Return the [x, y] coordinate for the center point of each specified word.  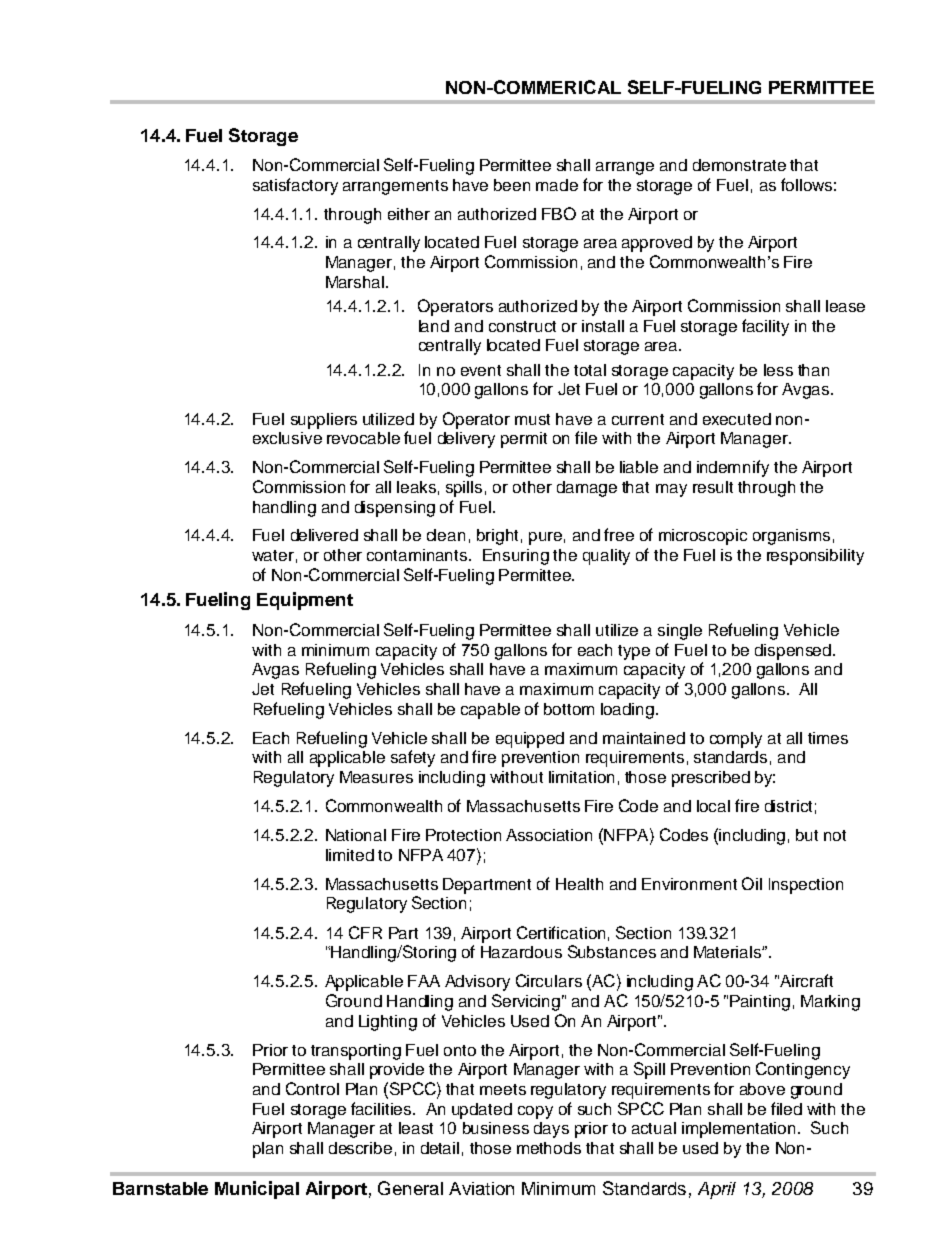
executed [737, 419]
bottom [569, 709]
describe [360, 1148]
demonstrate [739, 165]
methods [549, 1148]
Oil [752, 883]
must [532, 419]
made [557, 185]
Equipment [305, 601]
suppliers [324, 421]
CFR [365, 932]
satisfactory [295, 186]
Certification [561, 932]
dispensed [794, 652]
